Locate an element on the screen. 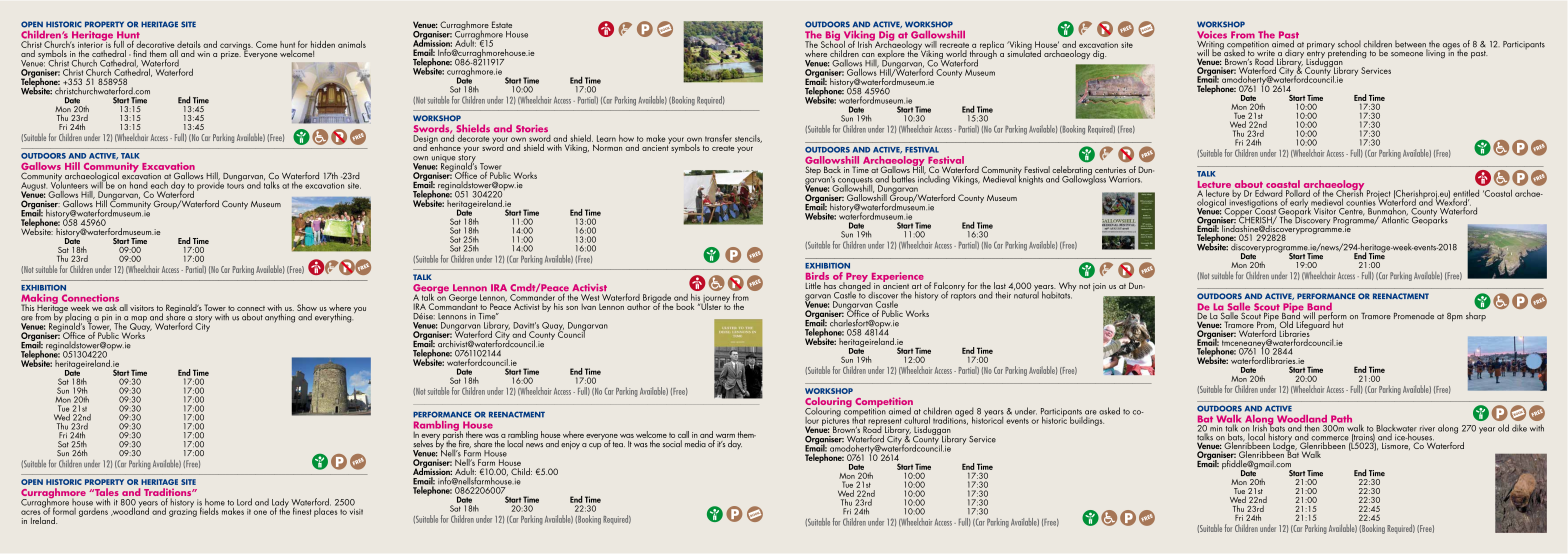  centuries is located at coordinates (1110, 171).
